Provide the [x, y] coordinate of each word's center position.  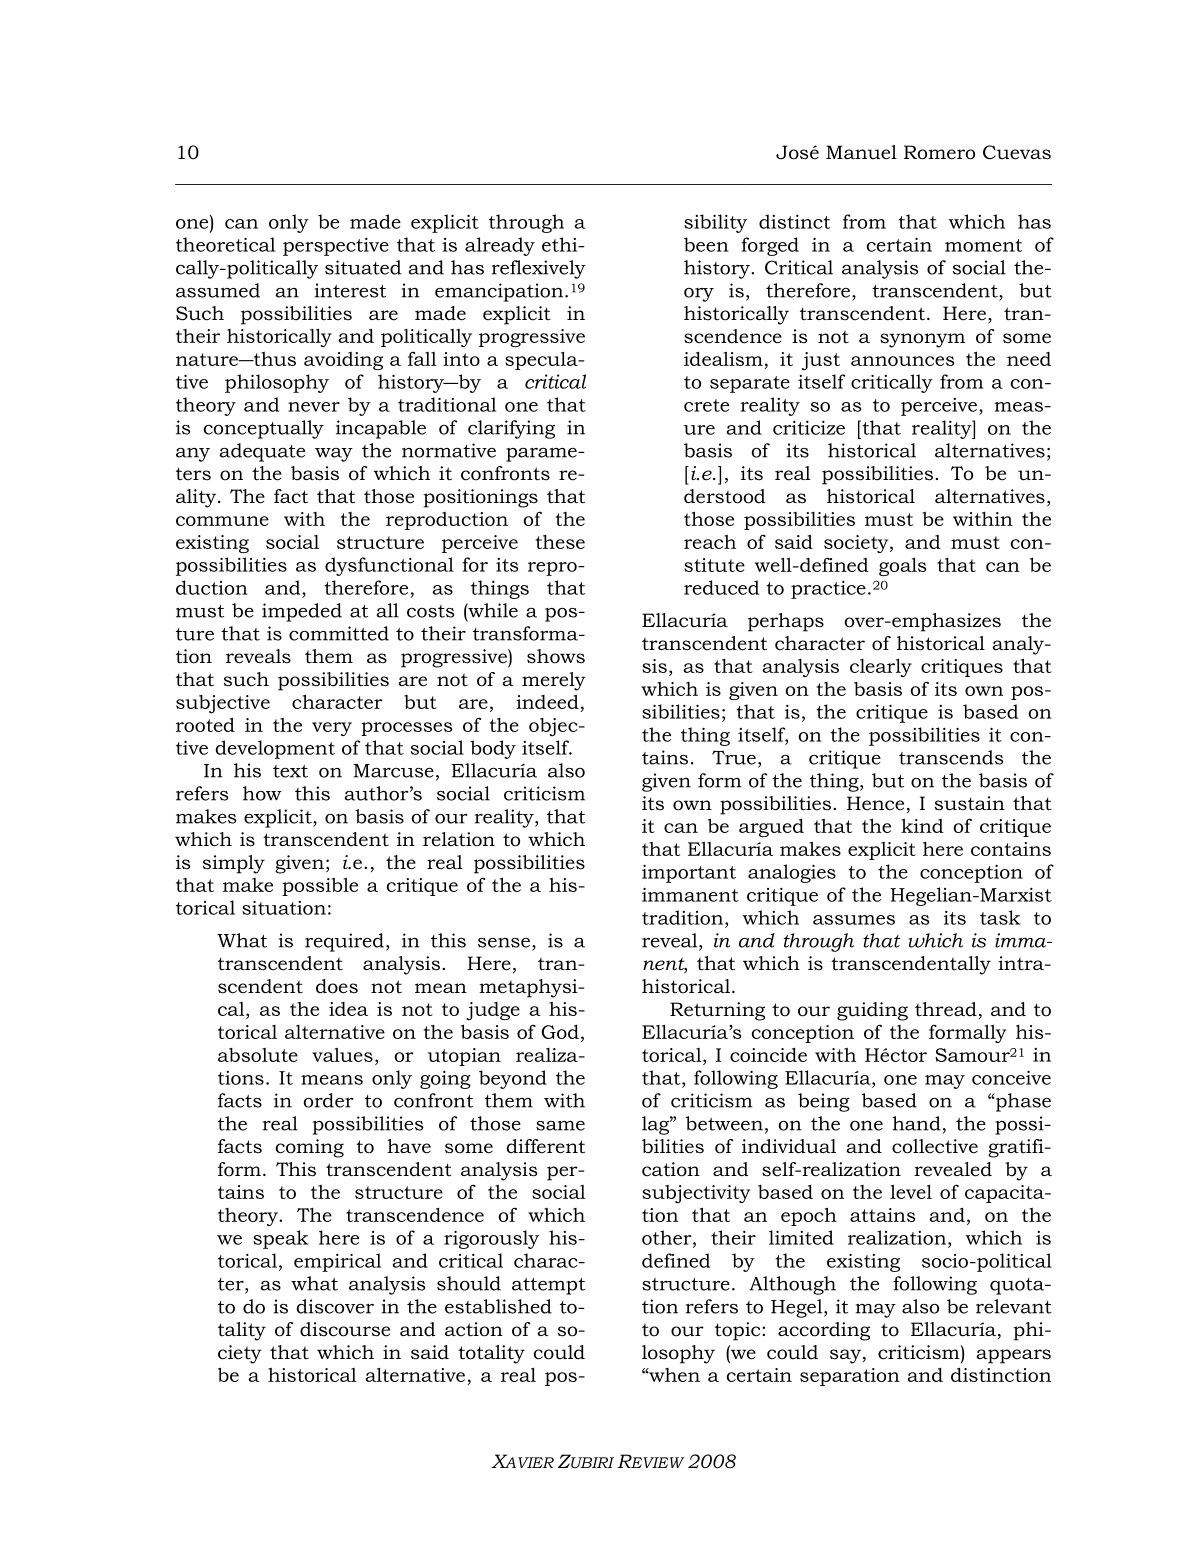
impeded [302, 612]
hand [916, 1123]
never [314, 407]
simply [234, 864]
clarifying [511, 429]
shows [556, 656]
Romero [939, 152]
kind [922, 825]
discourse [345, 1329]
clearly [881, 667]
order [328, 1100]
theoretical [225, 244]
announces [902, 361]
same [560, 1126]
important [689, 874]
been [706, 244]
